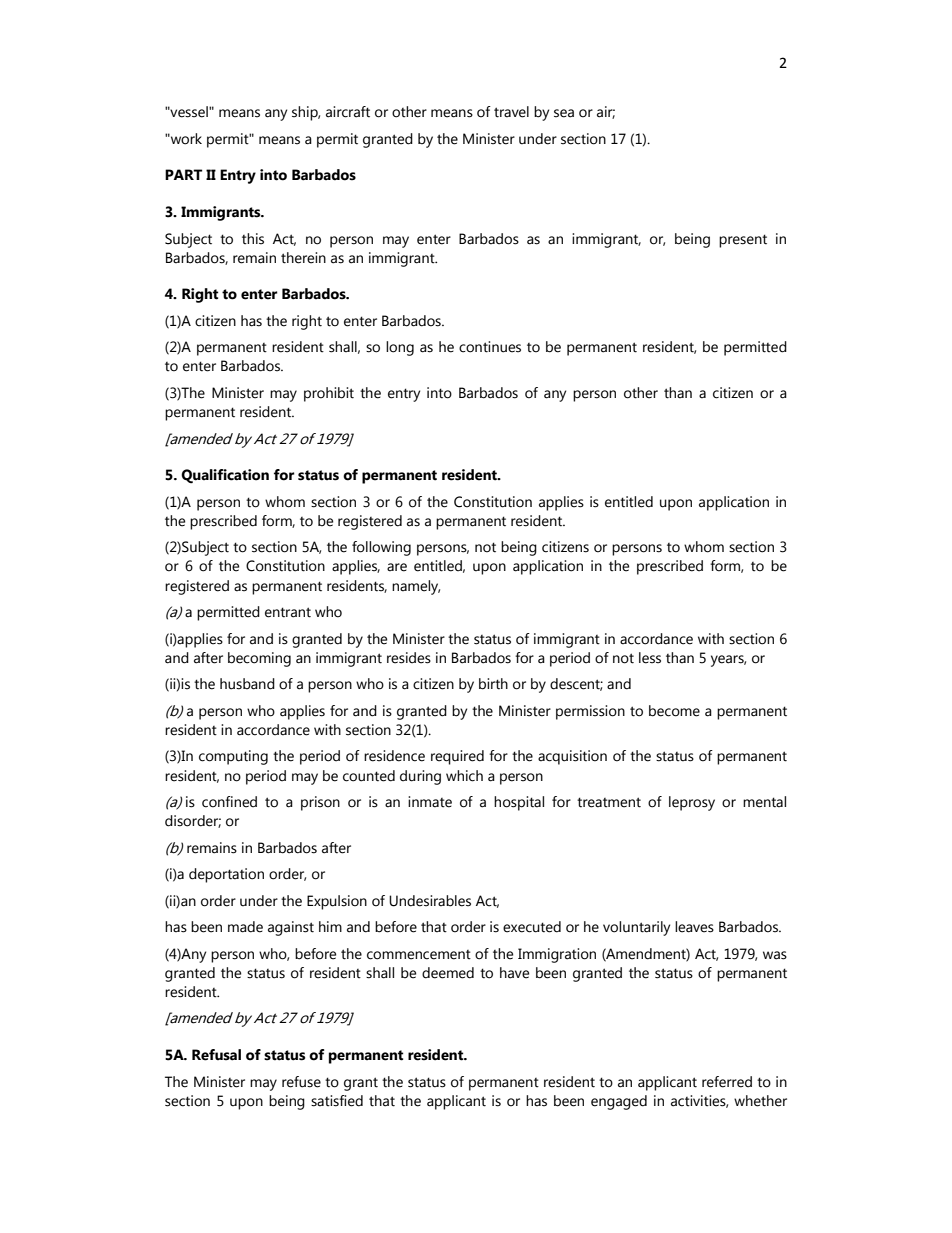 Image resolution: width=952 pixels, height=1233 pixels. Describe the element at coordinates (183, 174) in the screenshot. I see `PART` at that location.
